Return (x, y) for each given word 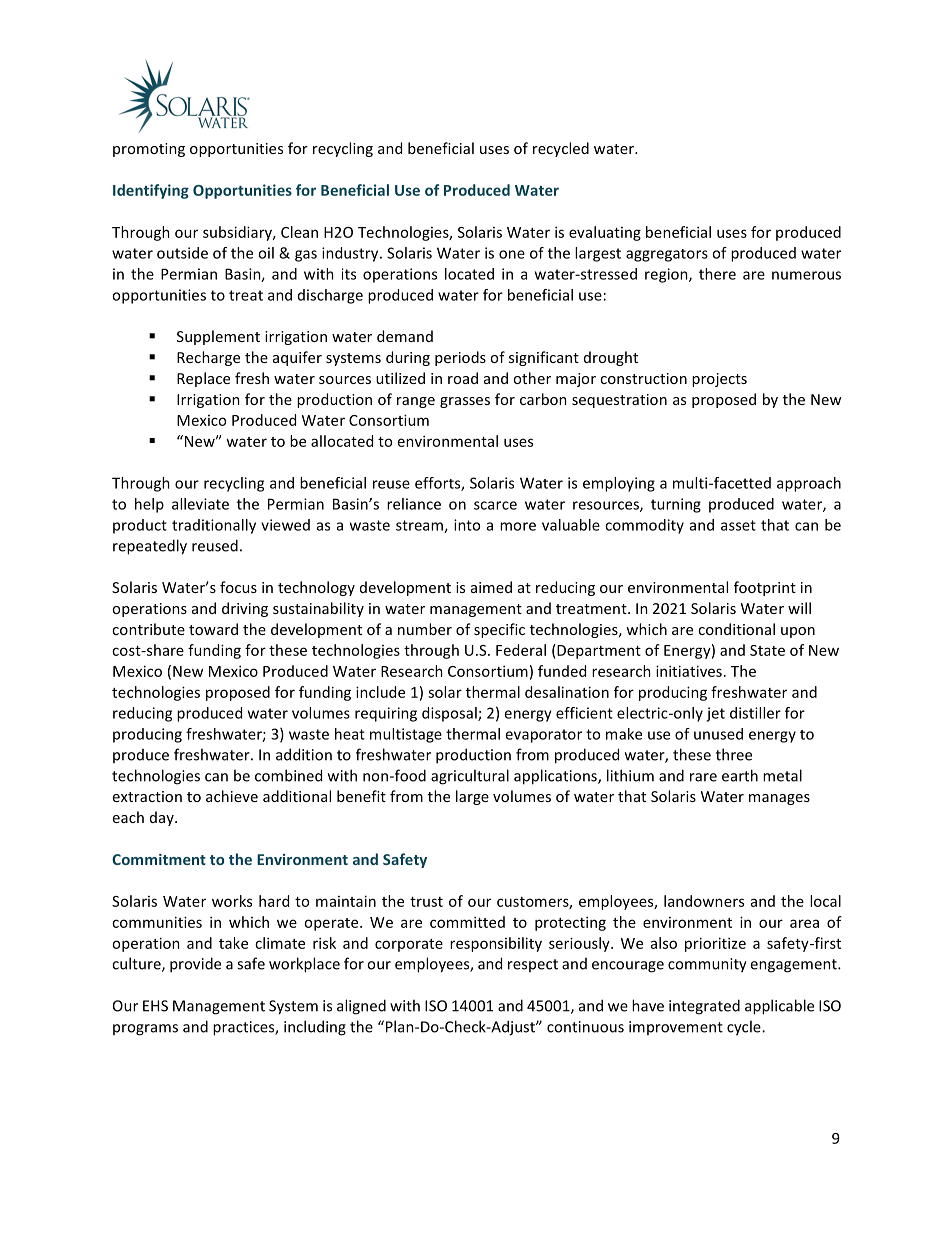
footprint (765, 588)
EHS (155, 1006)
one (512, 254)
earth (740, 775)
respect (533, 965)
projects (719, 380)
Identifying (151, 191)
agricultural (470, 777)
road (463, 378)
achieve (232, 796)
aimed (491, 587)
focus (238, 587)
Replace (203, 379)
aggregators (667, 255)
